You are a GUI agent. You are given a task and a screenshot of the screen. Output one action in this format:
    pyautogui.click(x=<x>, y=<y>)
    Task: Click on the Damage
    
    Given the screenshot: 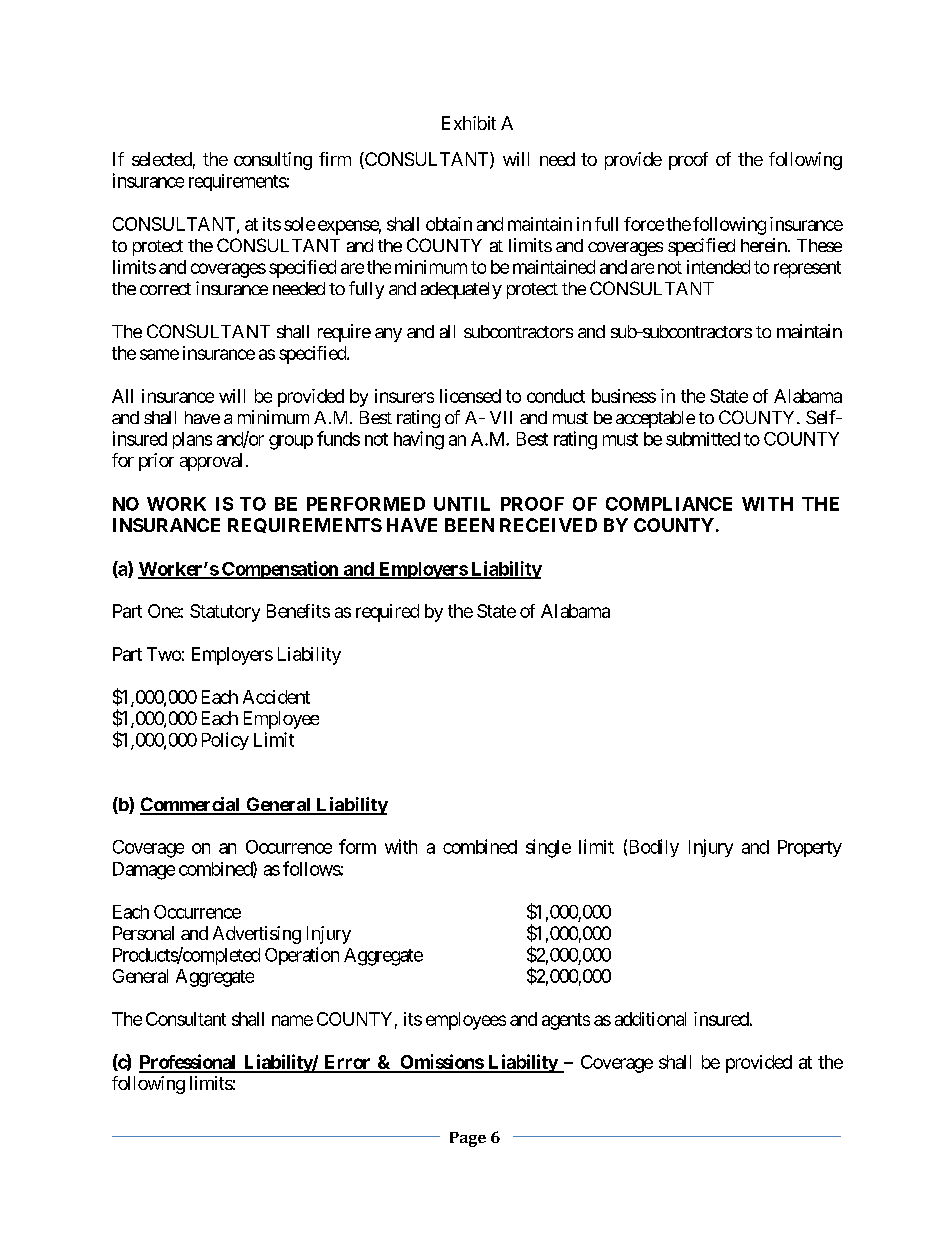 What is the action you would take?
    pyautogui.click(x=144, y=871)
